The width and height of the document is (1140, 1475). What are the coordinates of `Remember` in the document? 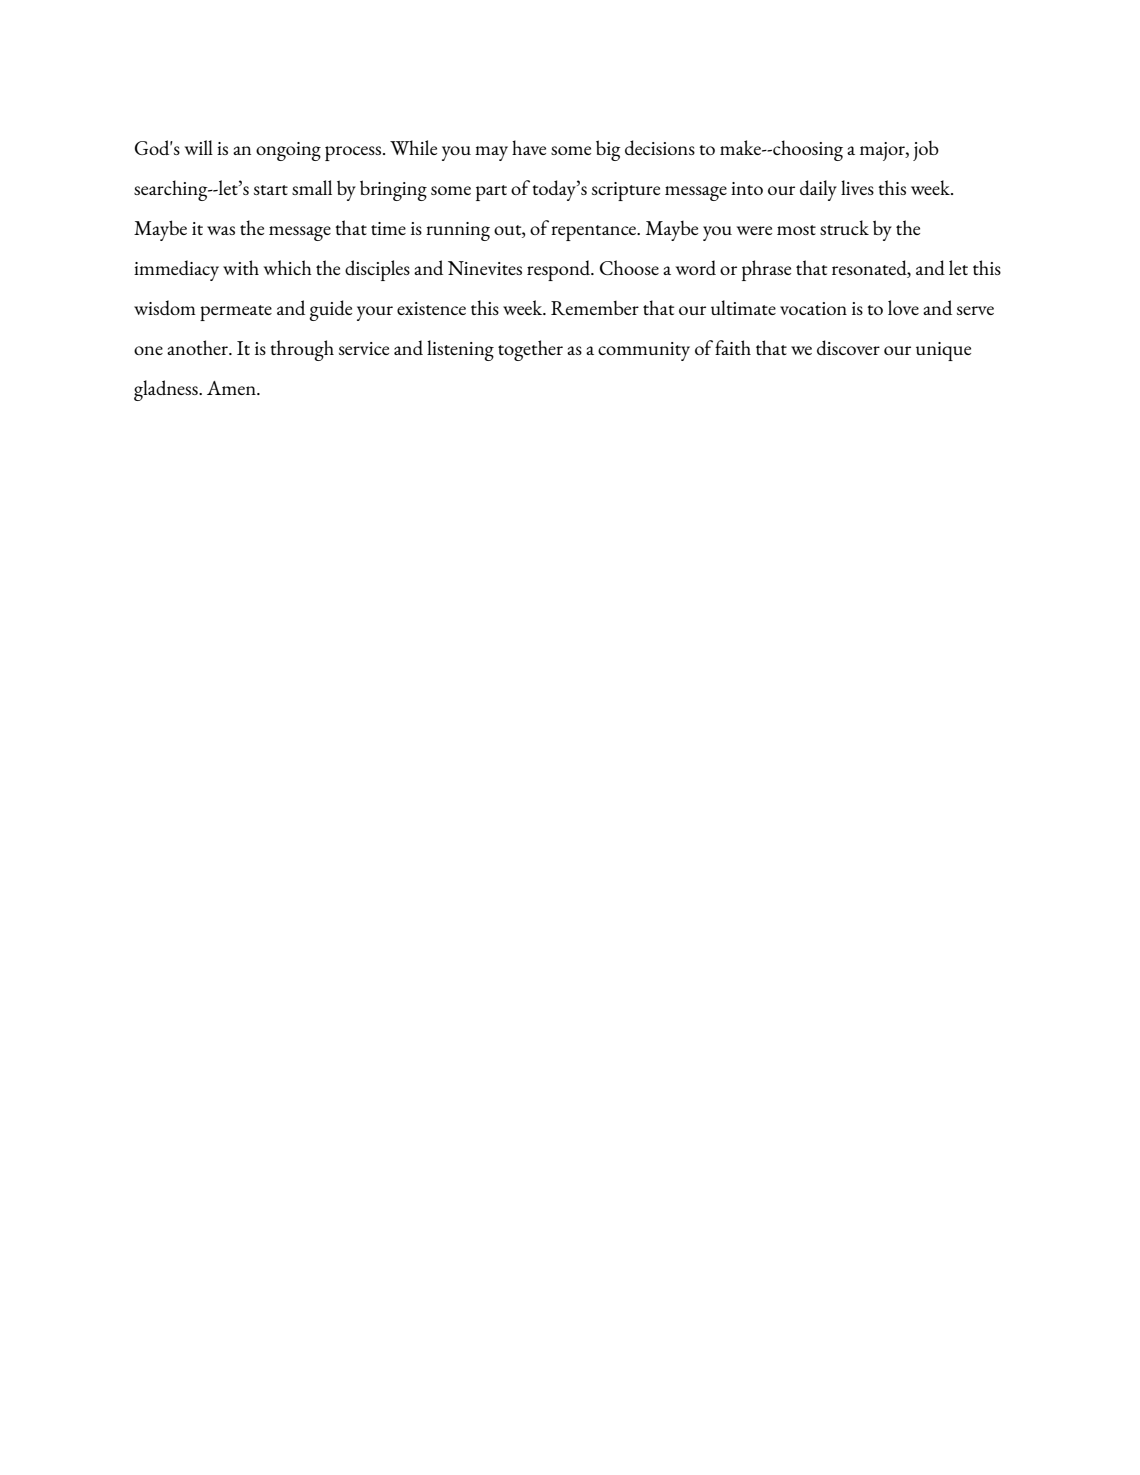 It's located at (595, 308).
